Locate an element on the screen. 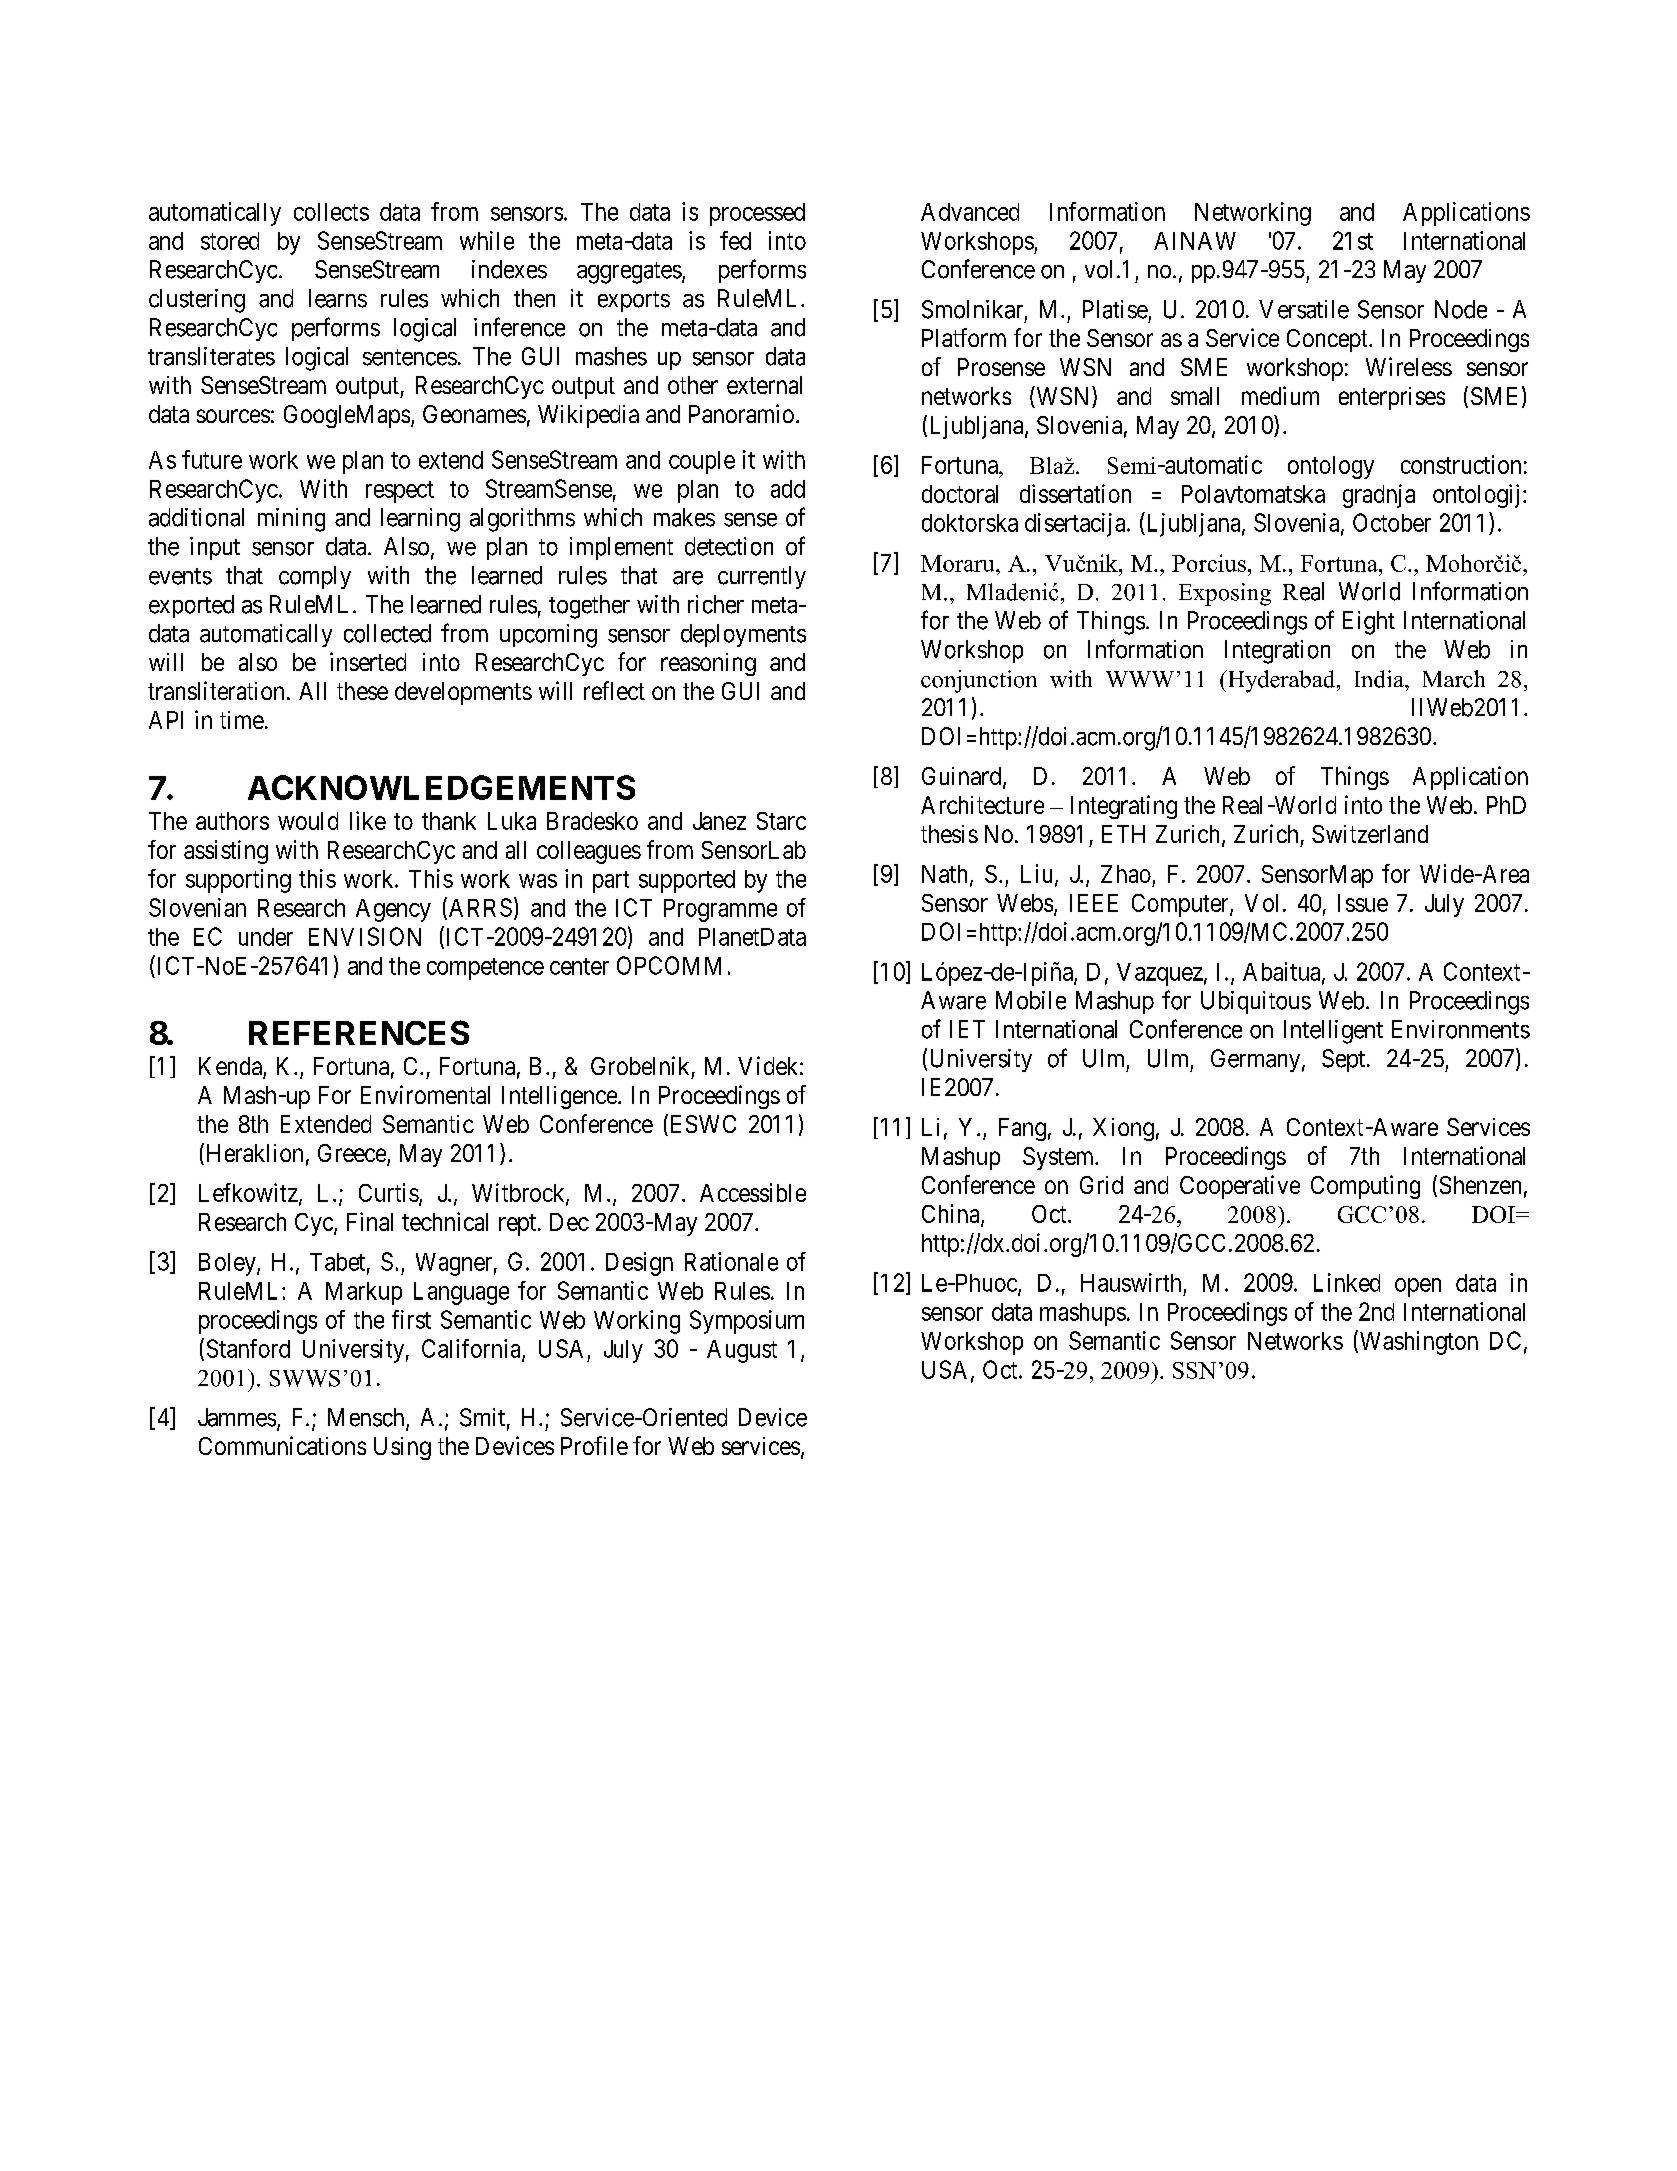 This screenshot has width=1677, height=2171. stored is located at coordinates (230, 241).
